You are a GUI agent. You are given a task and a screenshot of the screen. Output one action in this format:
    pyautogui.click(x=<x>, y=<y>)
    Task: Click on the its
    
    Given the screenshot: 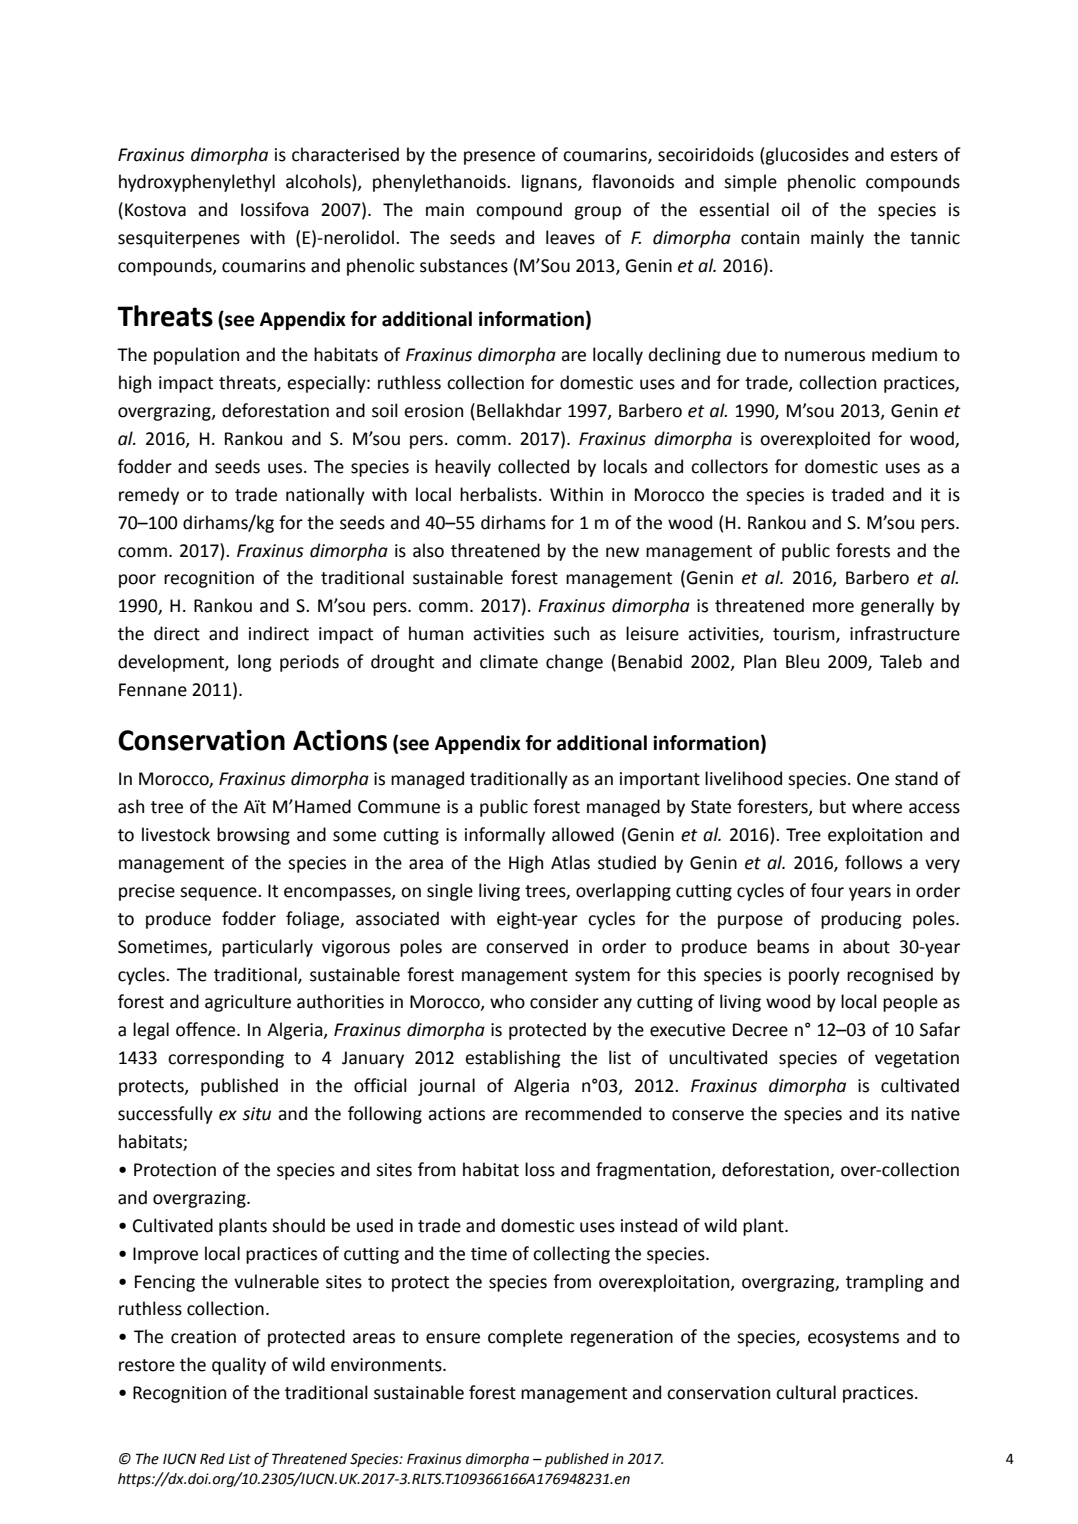 What is the action you would take?
    pyautogui.click(x=895, y=1114)
